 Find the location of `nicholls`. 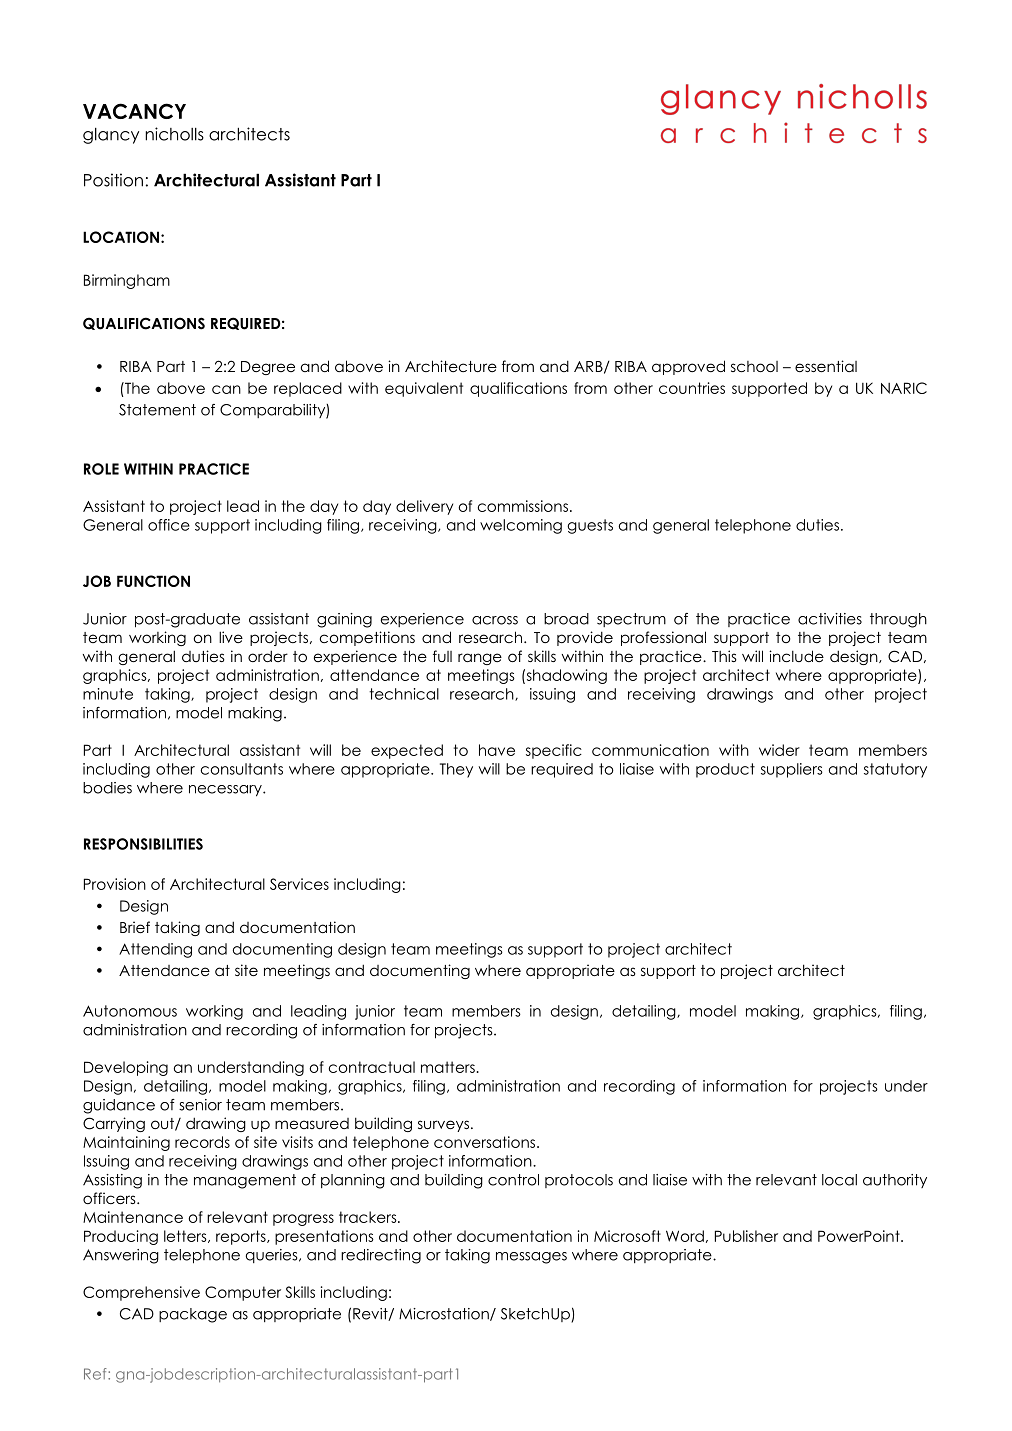

nicholls is located at coordinates (174, 134).
